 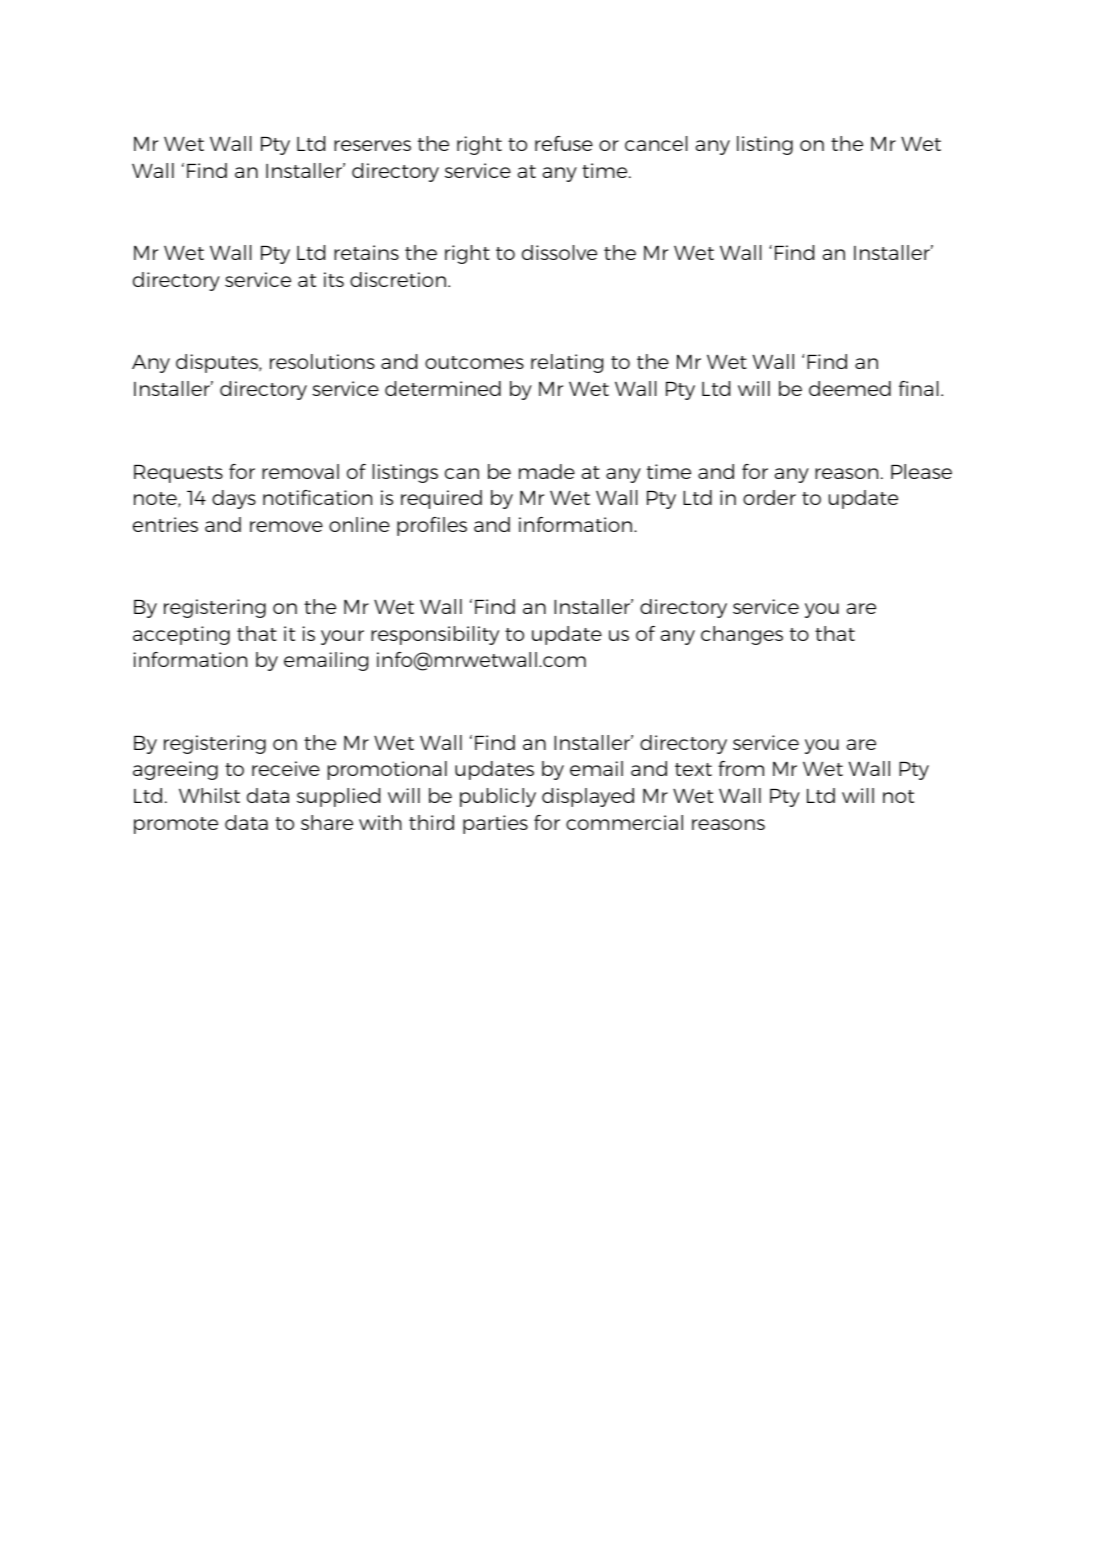 What do you see at coordinates (547, 471) in the screenshot?
I see `made` at bounding box center [547, 471].
